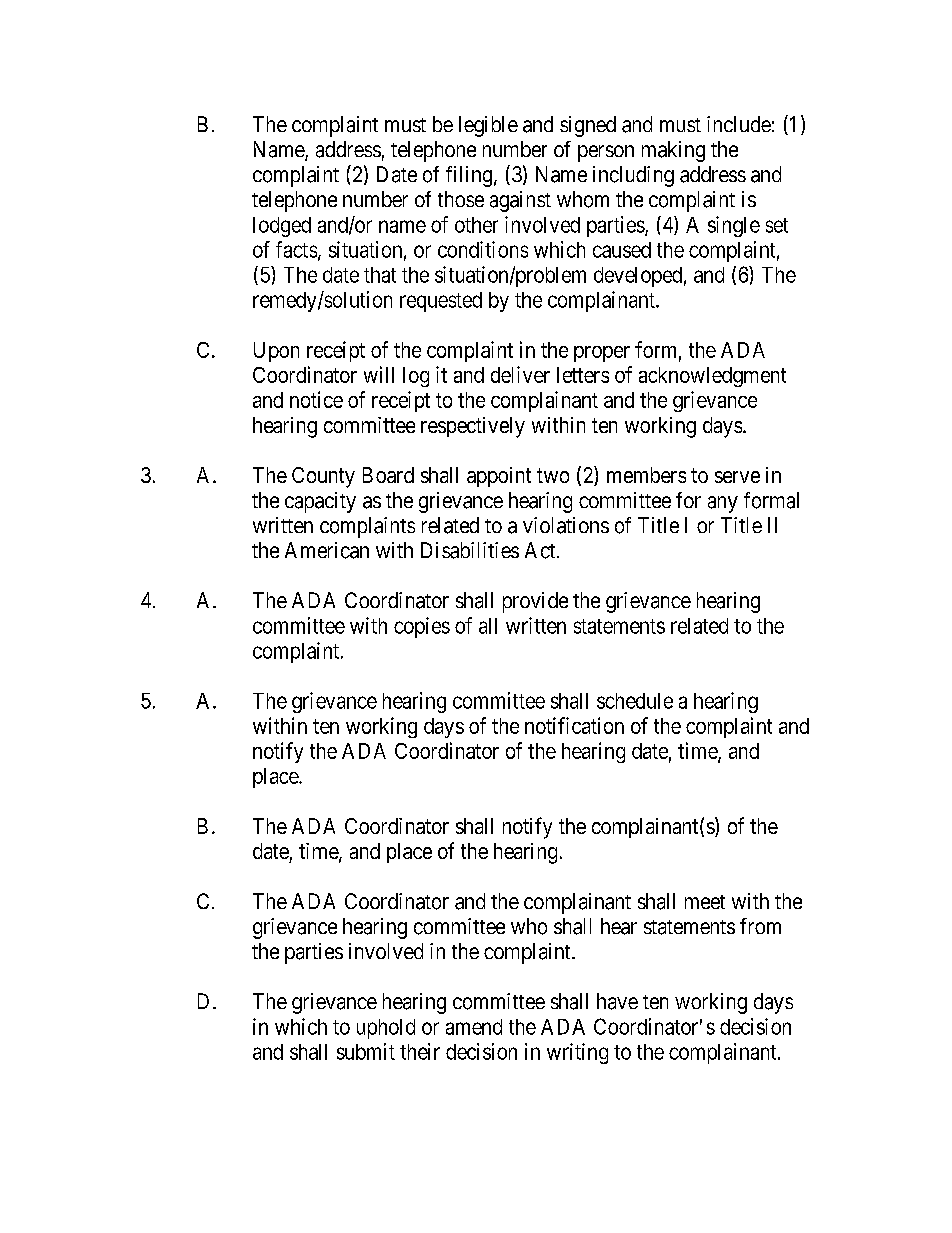 This screenshot has width=952, height=1233. I want to click on legible, so click(488, 126).
